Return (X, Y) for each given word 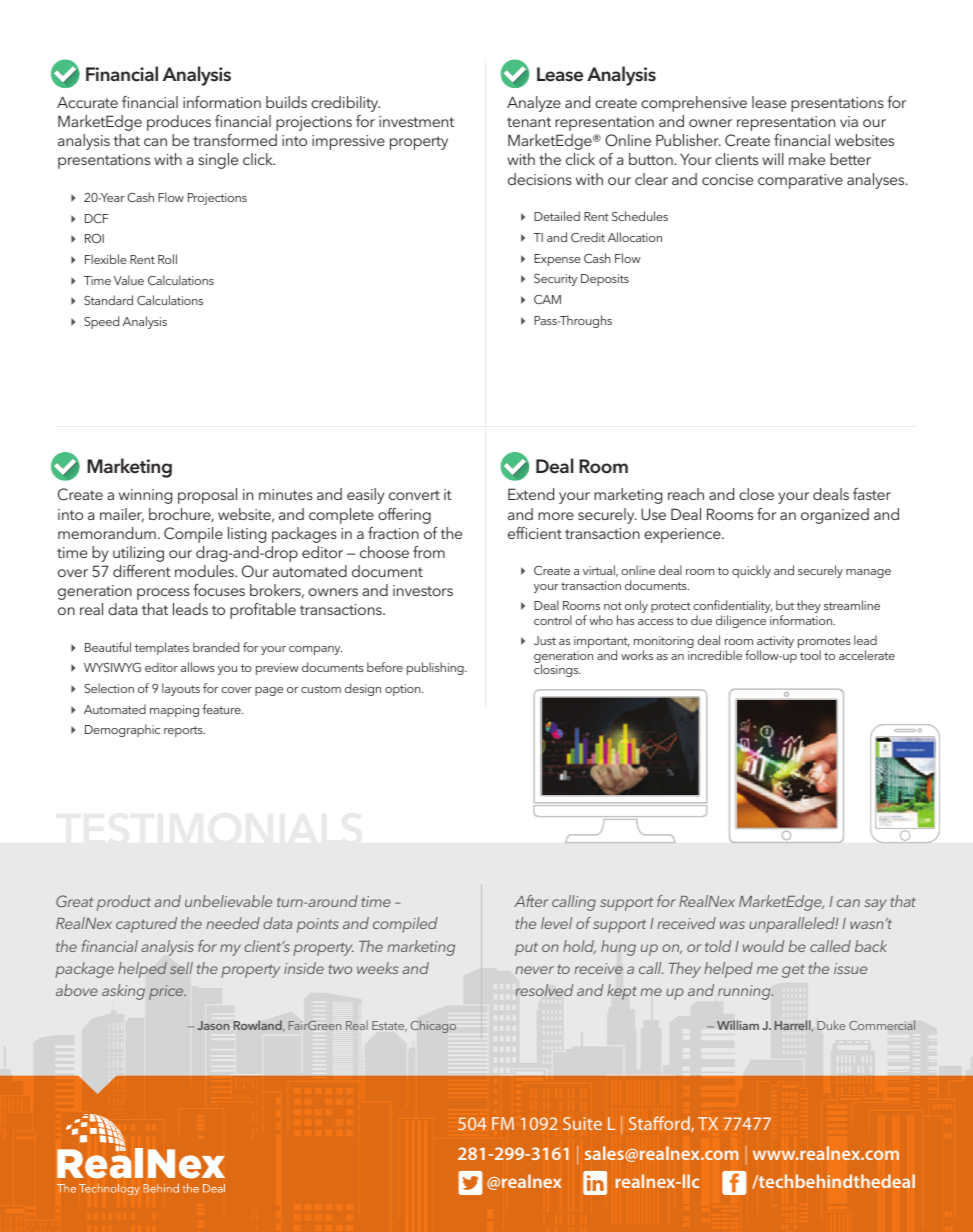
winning (145, 496)
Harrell (794, 1025)
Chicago (433, 1026)
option (404, 690)
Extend (531, 494)
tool (810, 655)
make (807, 159)
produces (179, 123)
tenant (529, 122)
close (756, 494)
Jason (213, 1025)
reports (184, 731)
